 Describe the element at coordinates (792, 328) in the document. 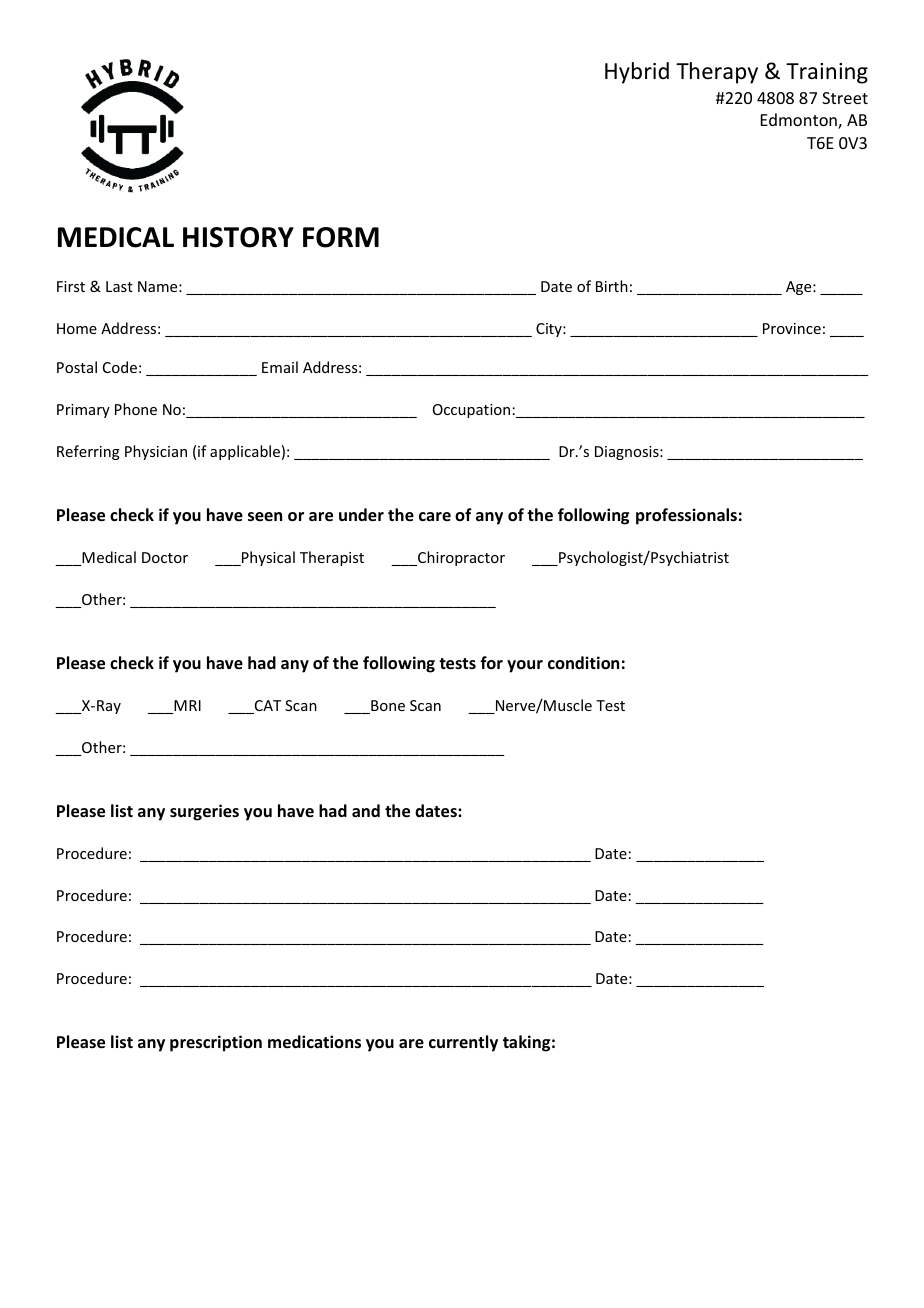

I see `Province` at that location.
